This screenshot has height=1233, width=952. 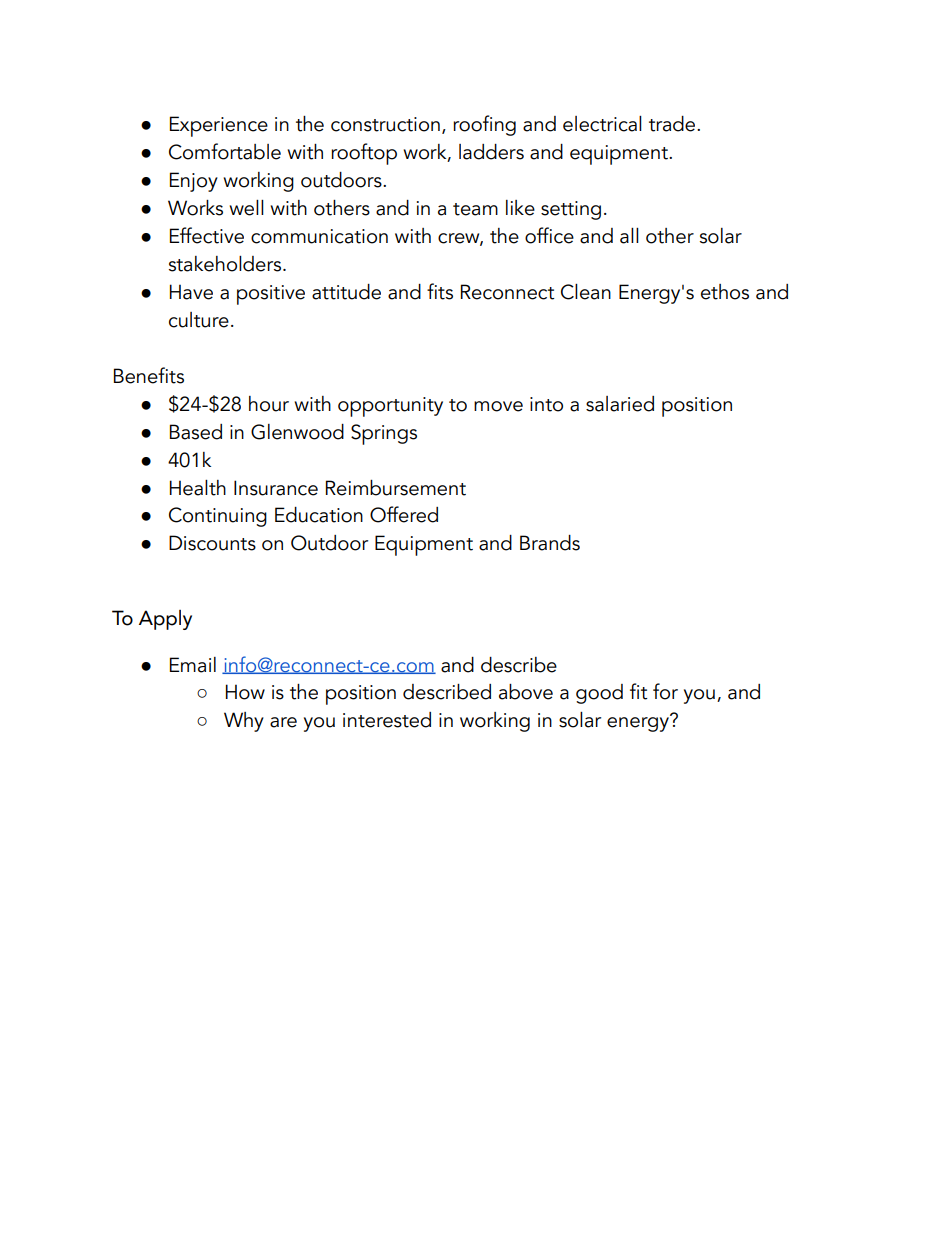 I want to click on salaried, so click(x=620, y=404).
